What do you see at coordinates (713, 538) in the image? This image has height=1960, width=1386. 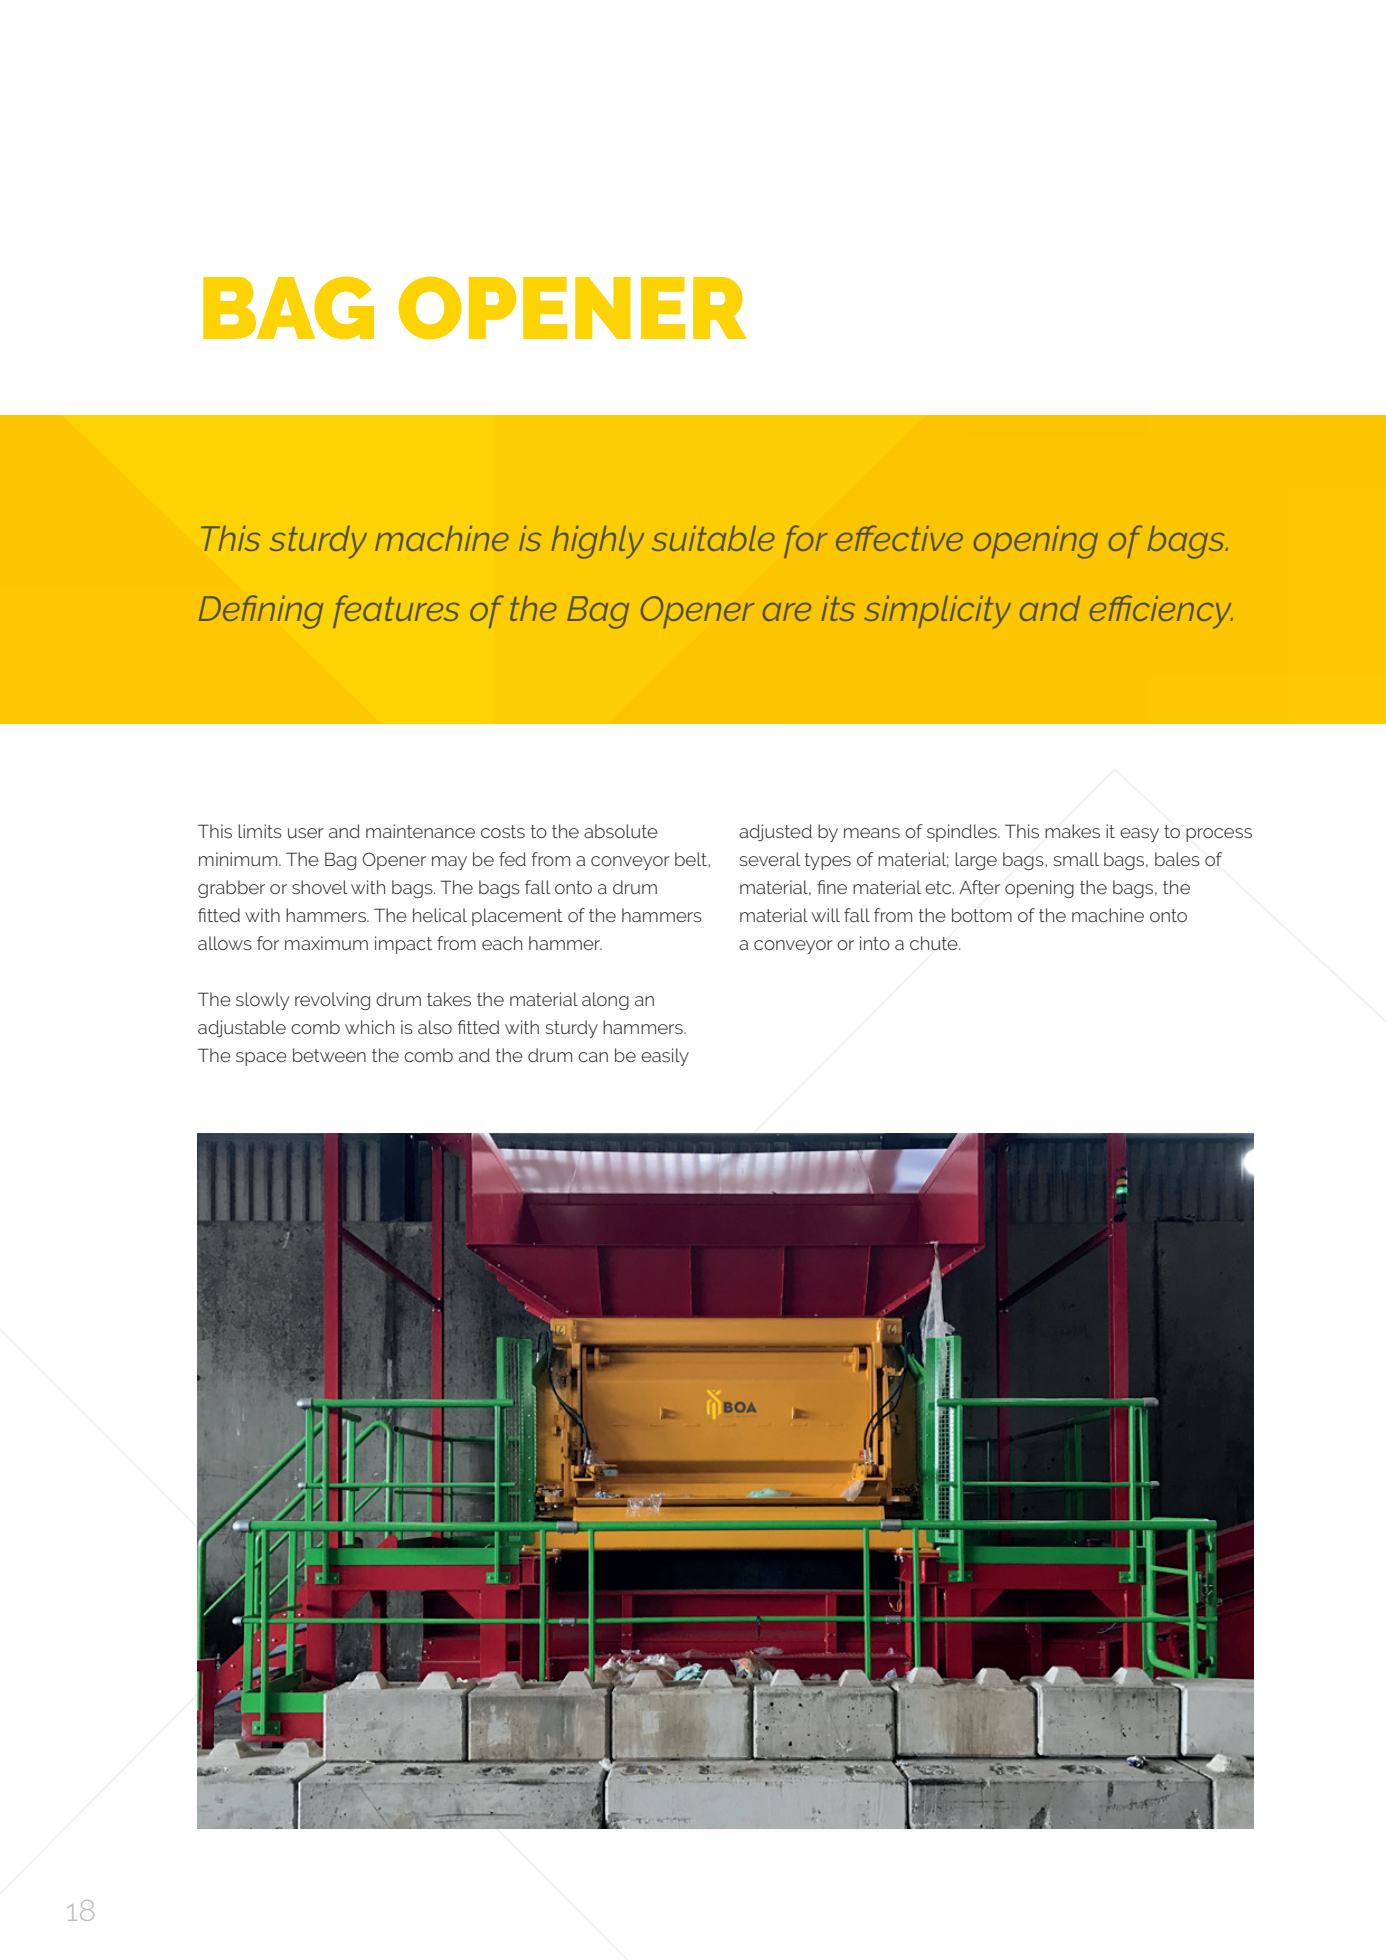 I see `suitable` at bounding box center [713, 538].
